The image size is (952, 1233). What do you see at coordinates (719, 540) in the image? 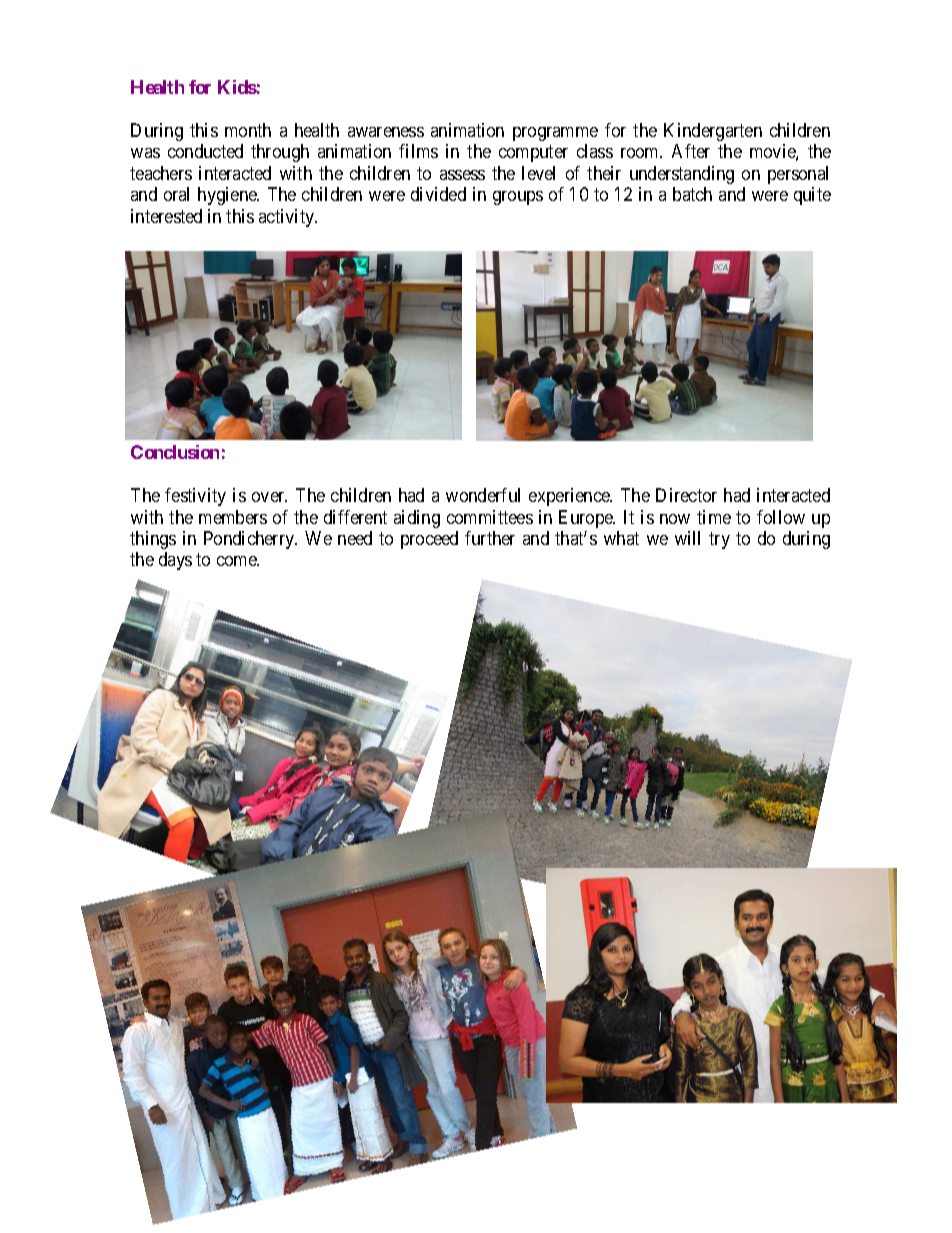
I see `try` at bounding box center [719, 540].
